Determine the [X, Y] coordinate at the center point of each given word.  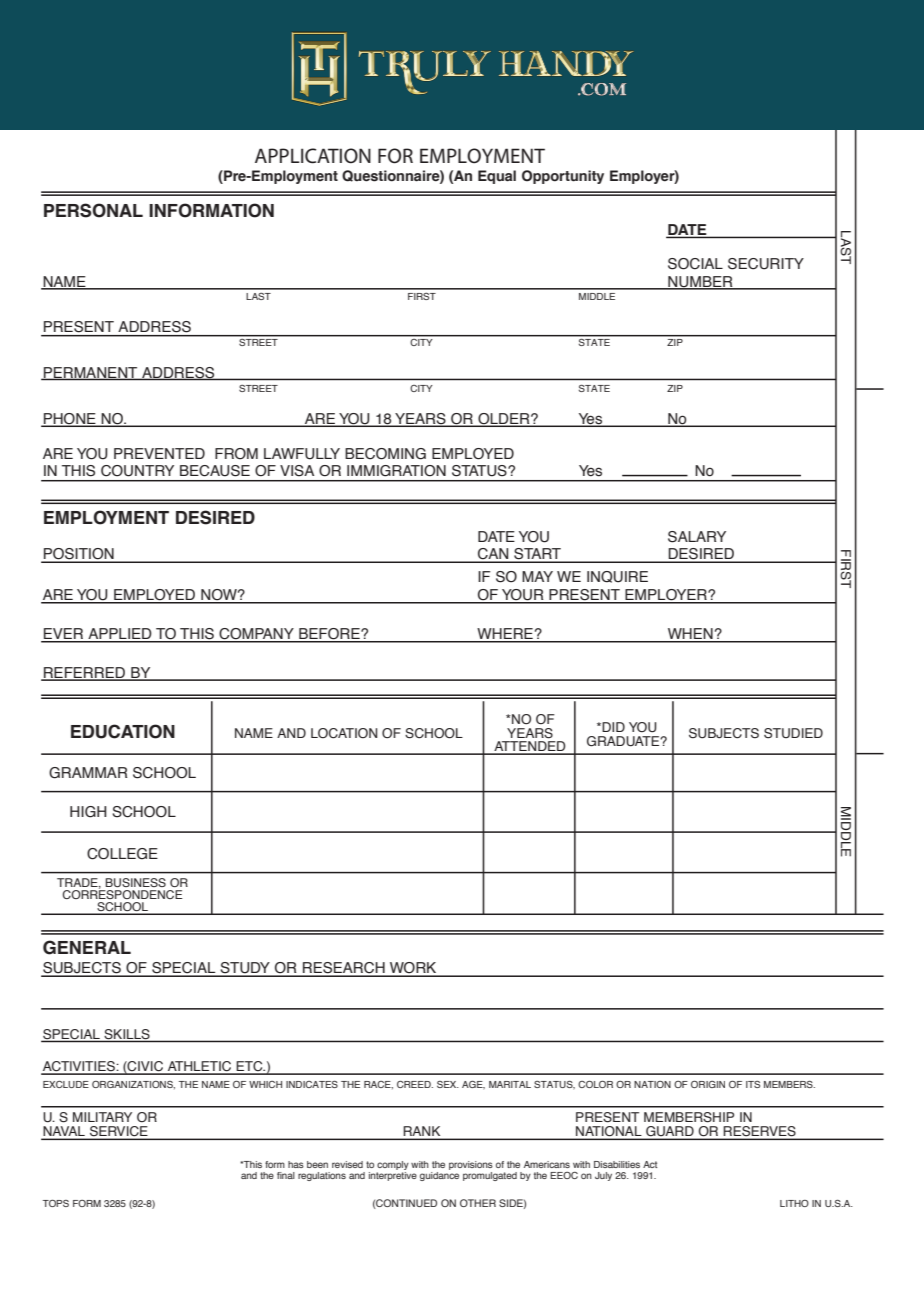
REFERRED [84, 673]
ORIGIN [708, 1084]
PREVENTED [159, 453]
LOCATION [344, 733]
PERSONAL [93, 210]
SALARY [697, 537]
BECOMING [385, 454]
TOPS [56, 1203]
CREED [415, 1084]
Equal [497, 177]
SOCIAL [695, 264]
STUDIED [793, 733]
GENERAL [87, 947]
